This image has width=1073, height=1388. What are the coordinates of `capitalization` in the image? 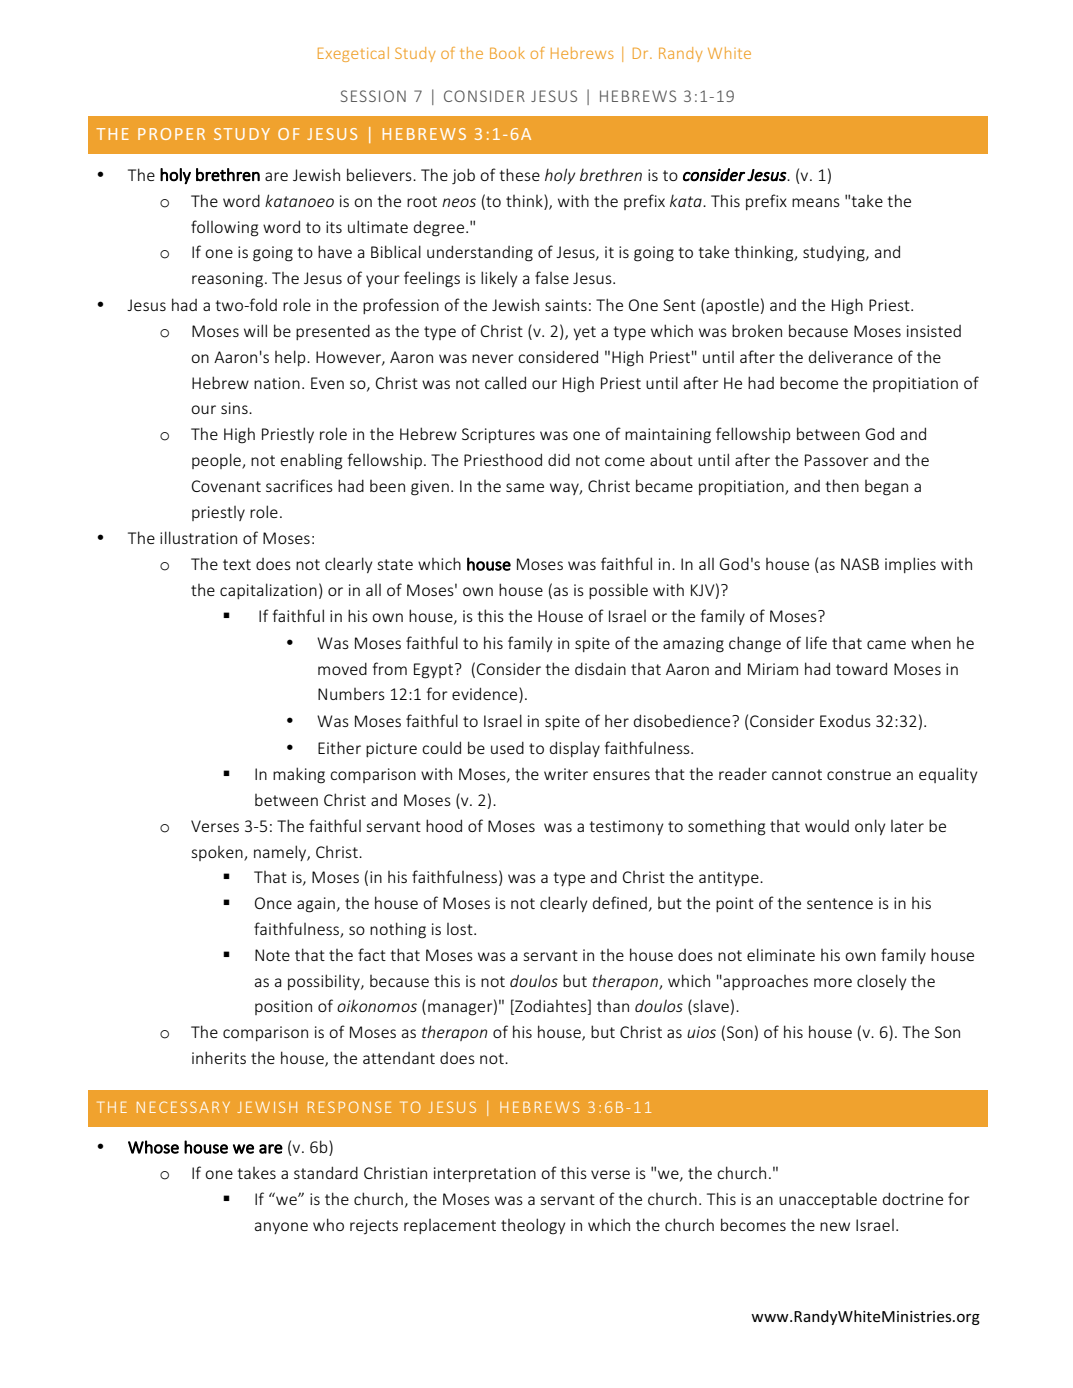 It's located at (268, 591).
